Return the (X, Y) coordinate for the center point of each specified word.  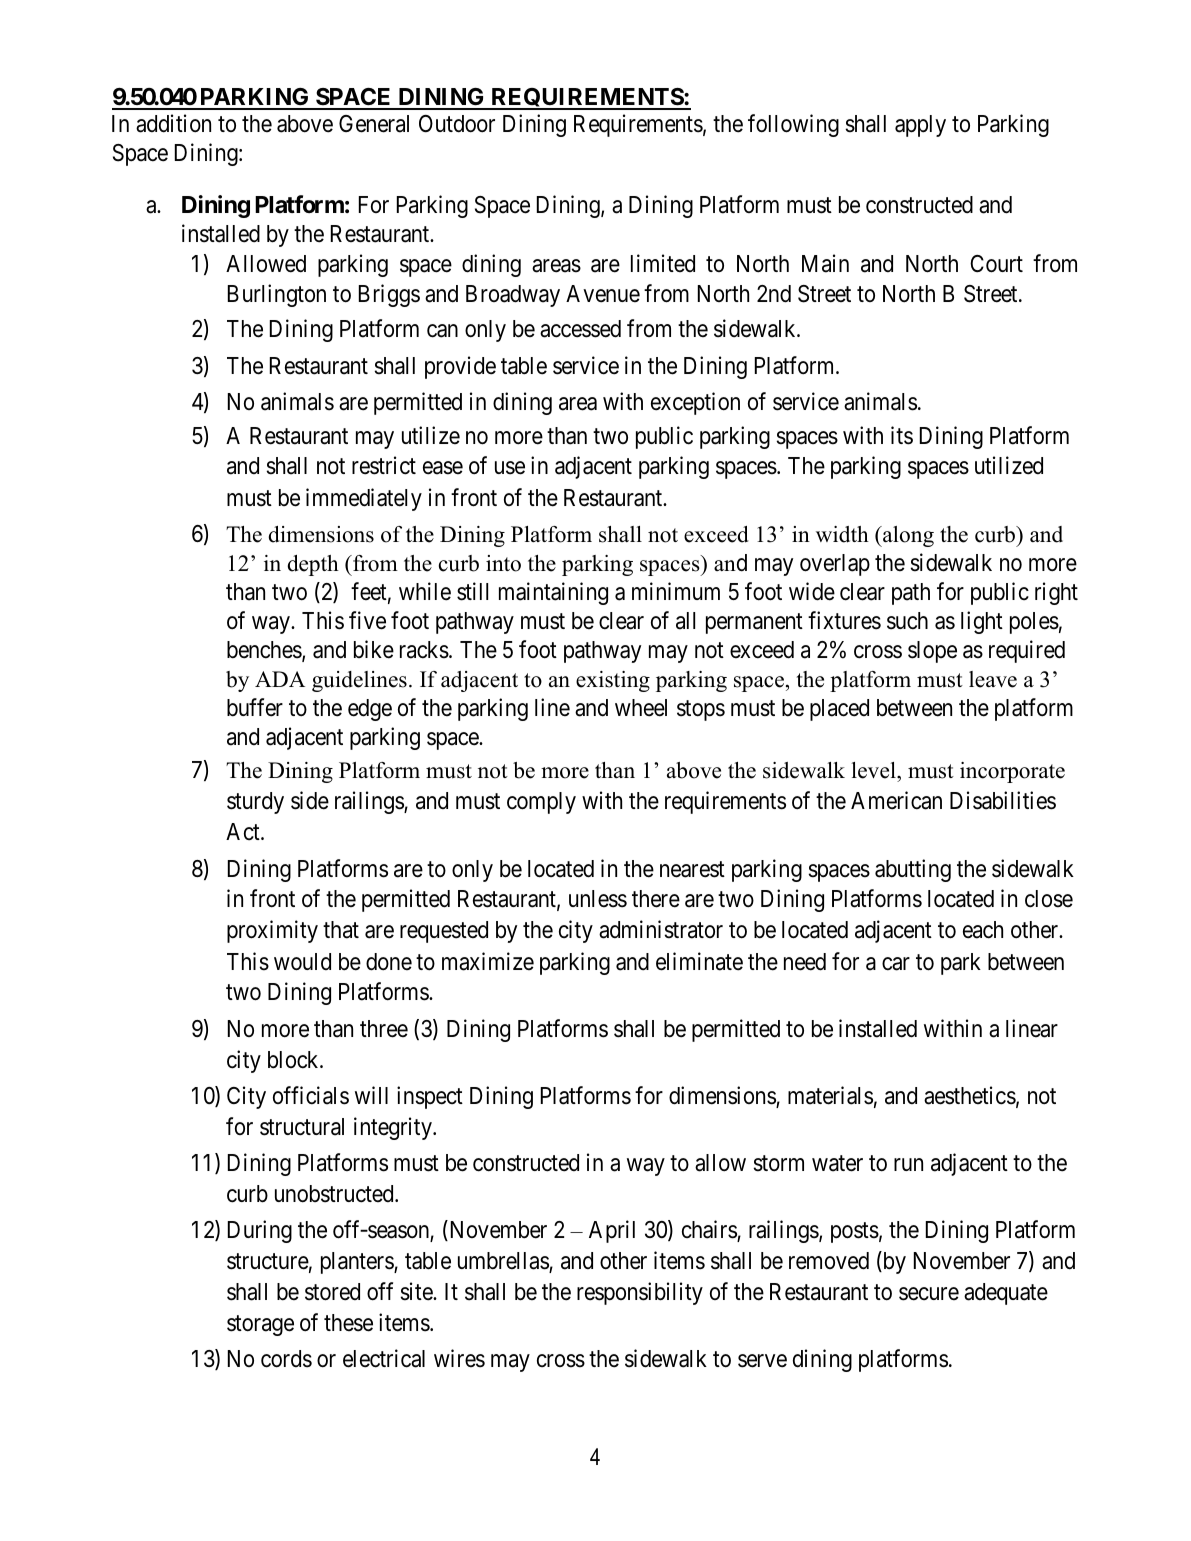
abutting (913, 870)
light (982, 622)
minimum (676, 591)
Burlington (277, 295)
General (374, 124)
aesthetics (970, 1095)
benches (265, 651)
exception (695, 403)
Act (244, 831)
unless (598, 899)
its (902, 435)
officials (311, 1095)
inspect (430, 1097)
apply (920, 126)
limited (663, 263)
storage (260, 1326)
